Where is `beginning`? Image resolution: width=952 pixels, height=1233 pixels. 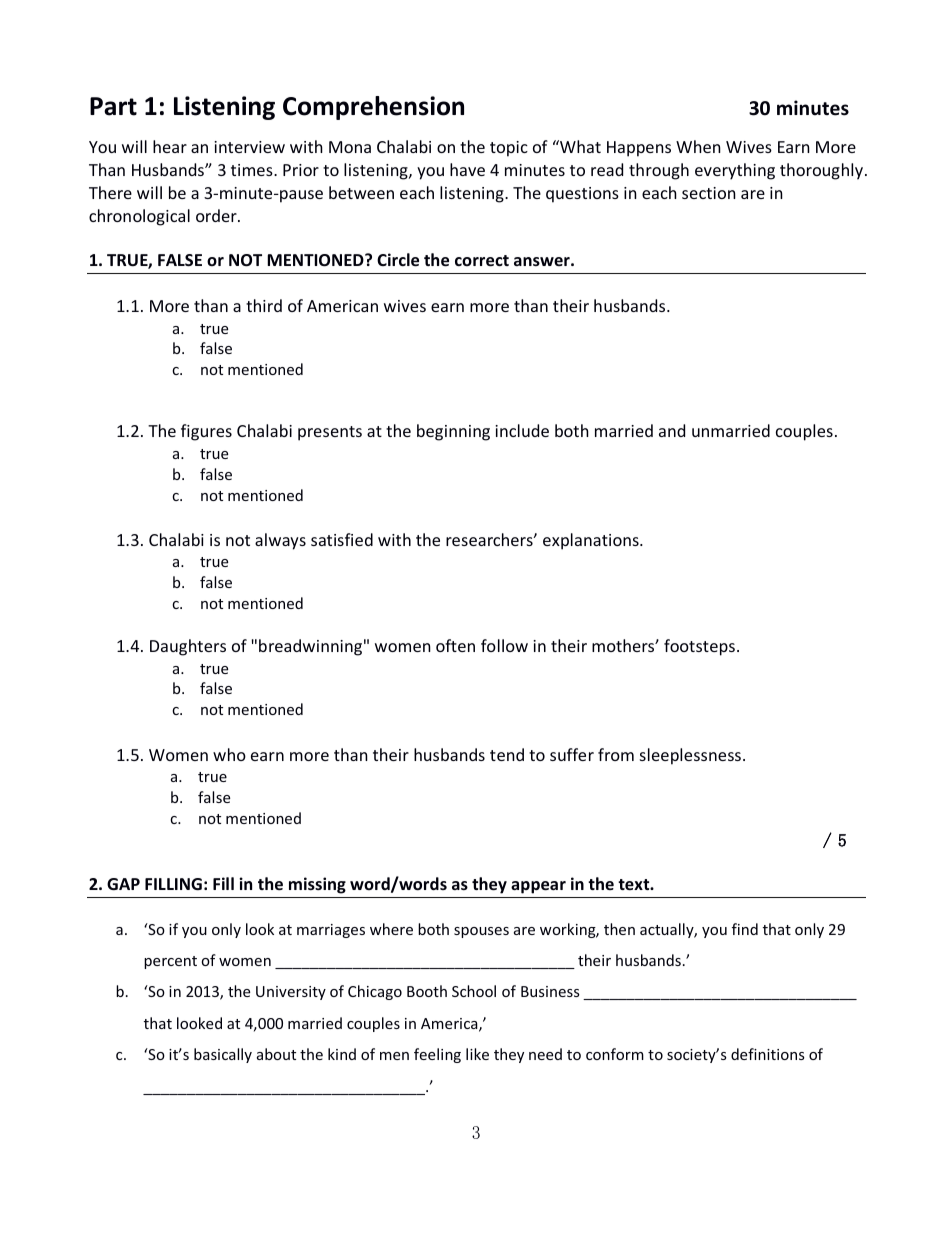
beginning is located at coordinates (453, 432).
